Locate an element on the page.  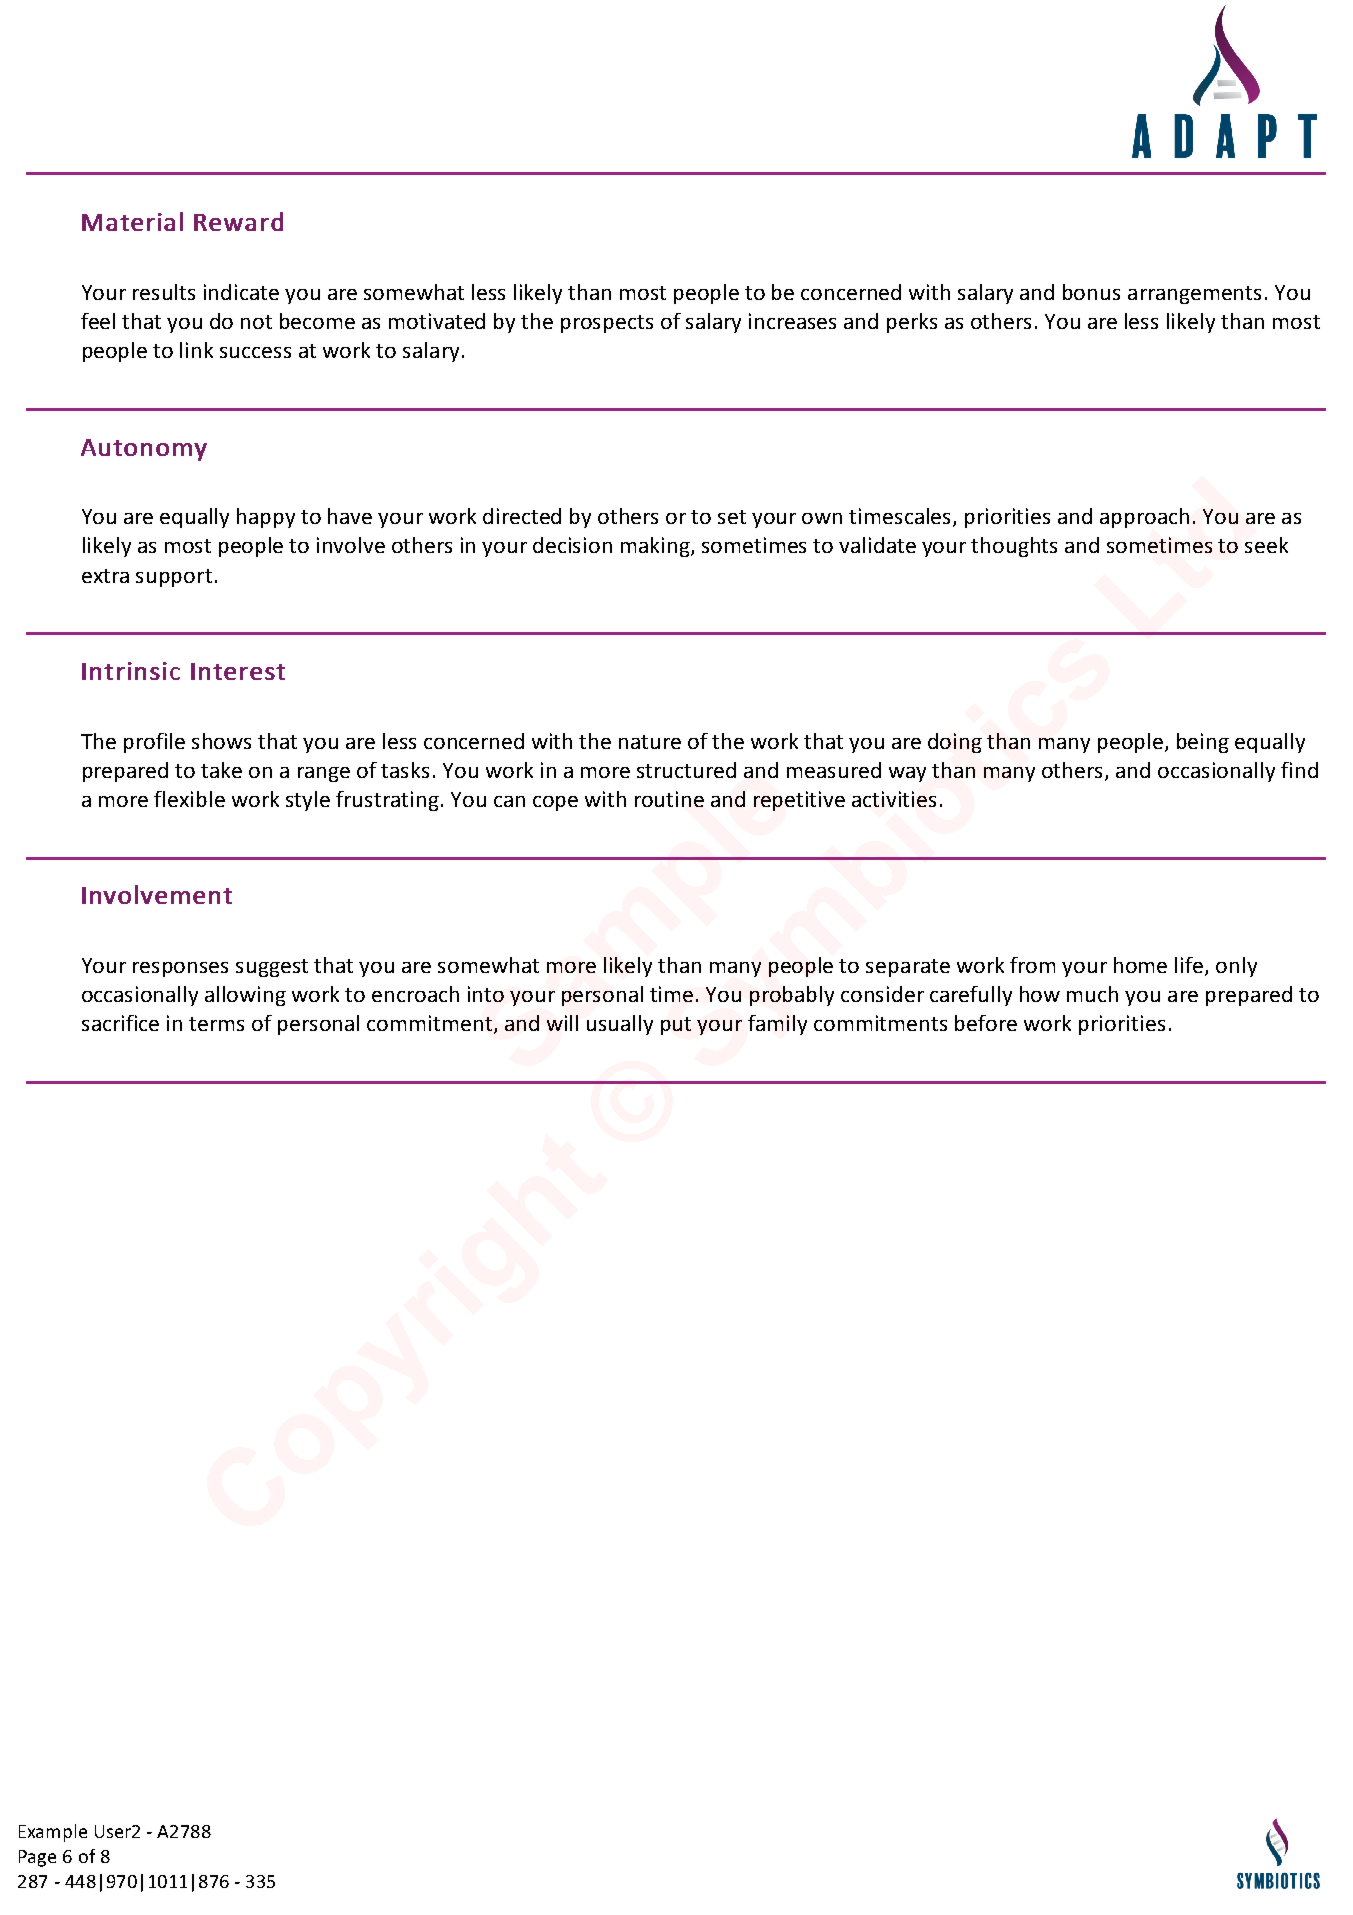
prospects is located at coordinates (607, 324).
